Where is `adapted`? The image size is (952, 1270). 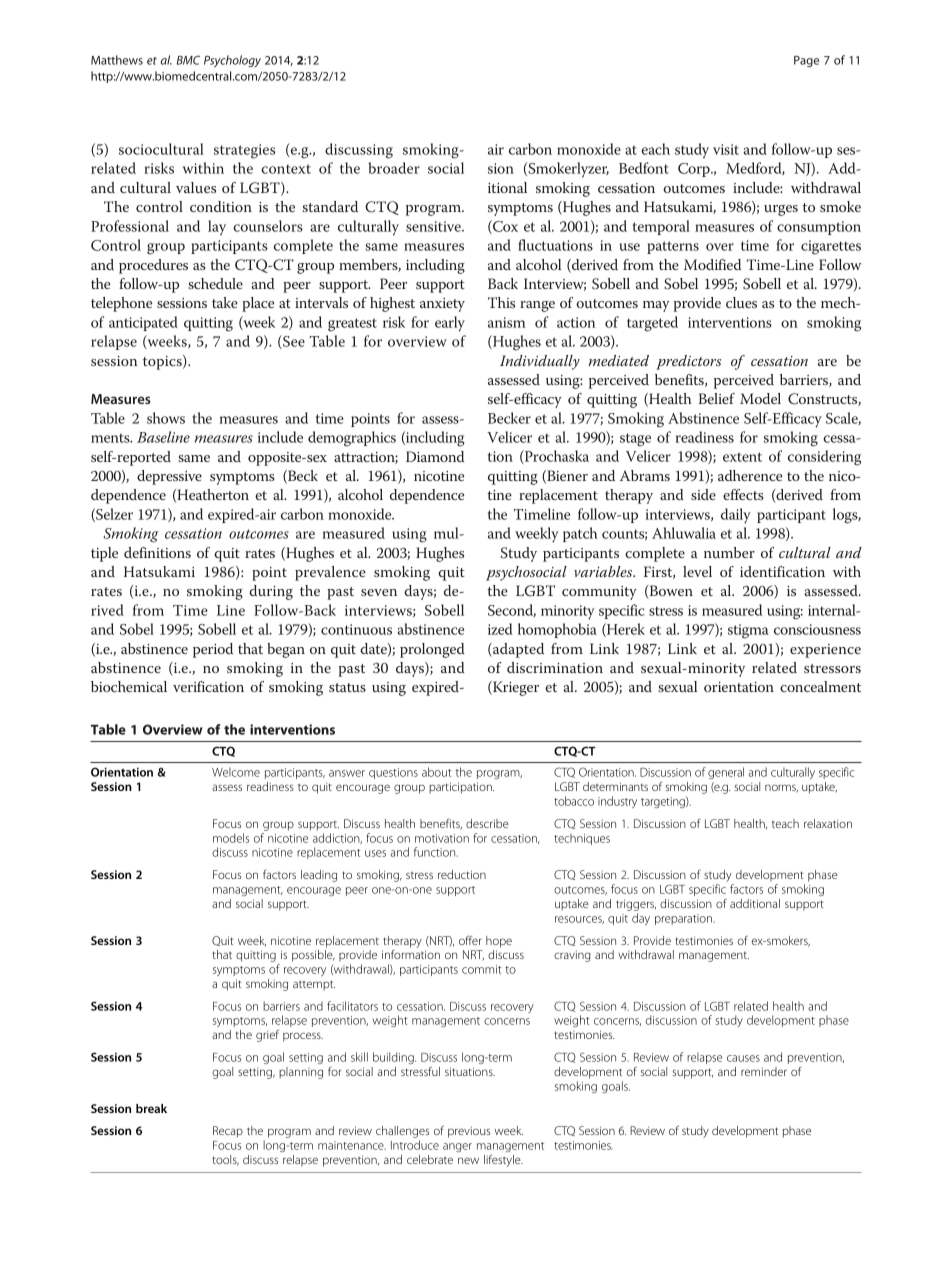 adapted is located at coordinates (517, 650).
